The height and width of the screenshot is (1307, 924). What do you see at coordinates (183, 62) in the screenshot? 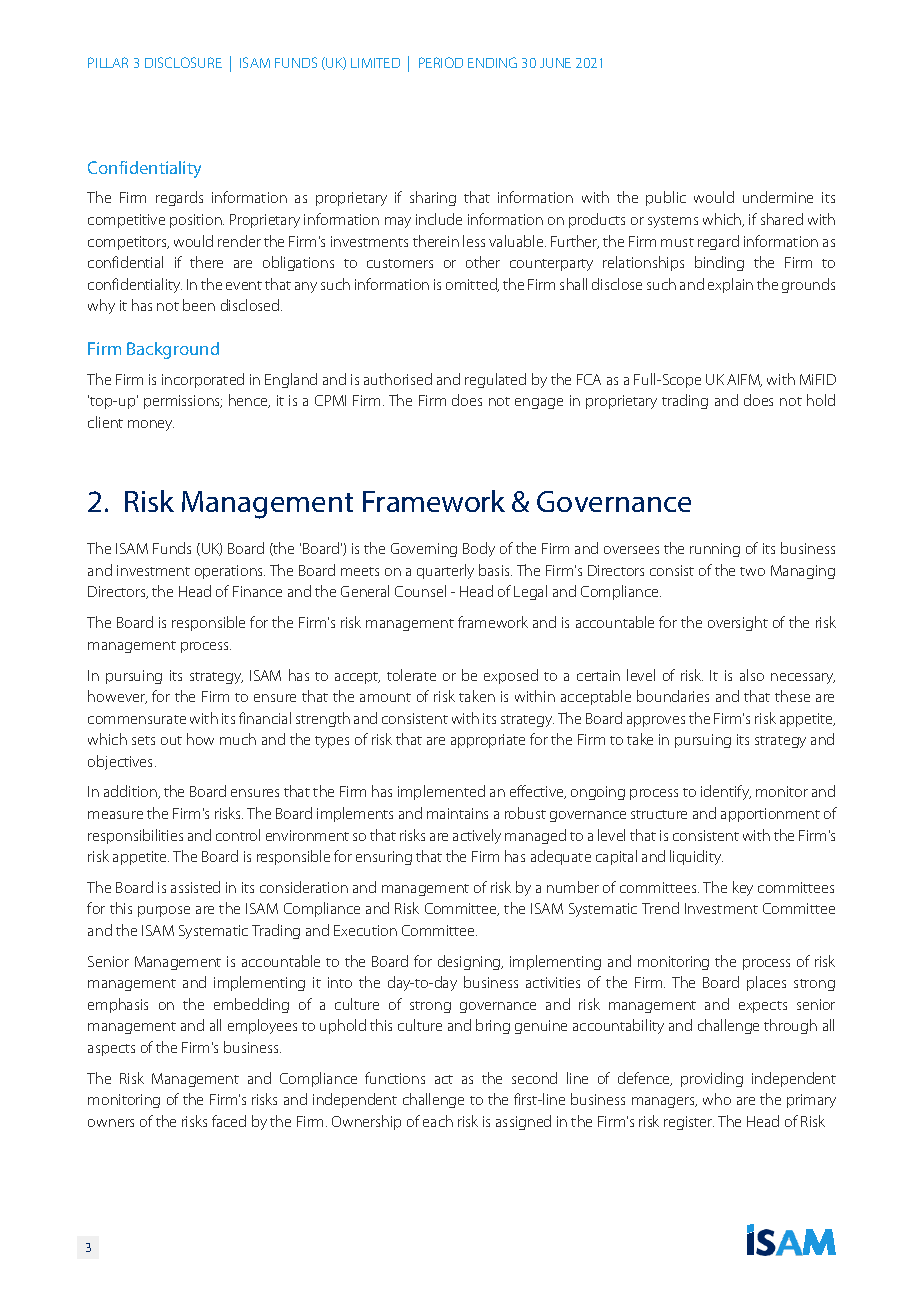
I see `DISCLOSURE` at bounding box center [183, 62].
